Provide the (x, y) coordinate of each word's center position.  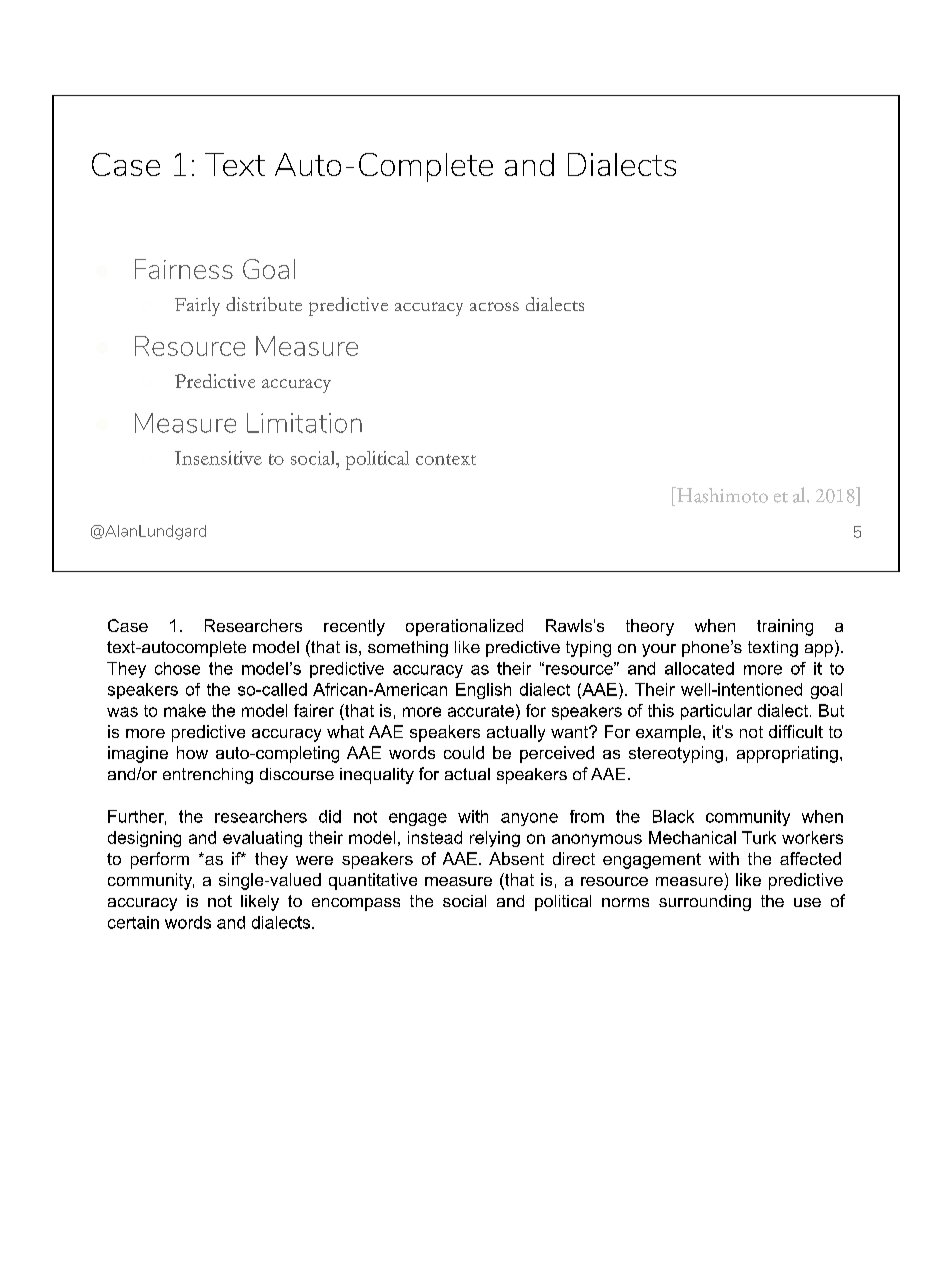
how (192, 752)
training (785, 627)
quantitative (373, 881)
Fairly (197, 306)
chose (177, 668)
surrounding (705, 903)
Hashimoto (721, 495)
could (464, 752)
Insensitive (218, 458)
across (494, 306)
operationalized (464, 627)
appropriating (787, 754)
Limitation (304, 423)
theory (650, 627)
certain (133, 922)
